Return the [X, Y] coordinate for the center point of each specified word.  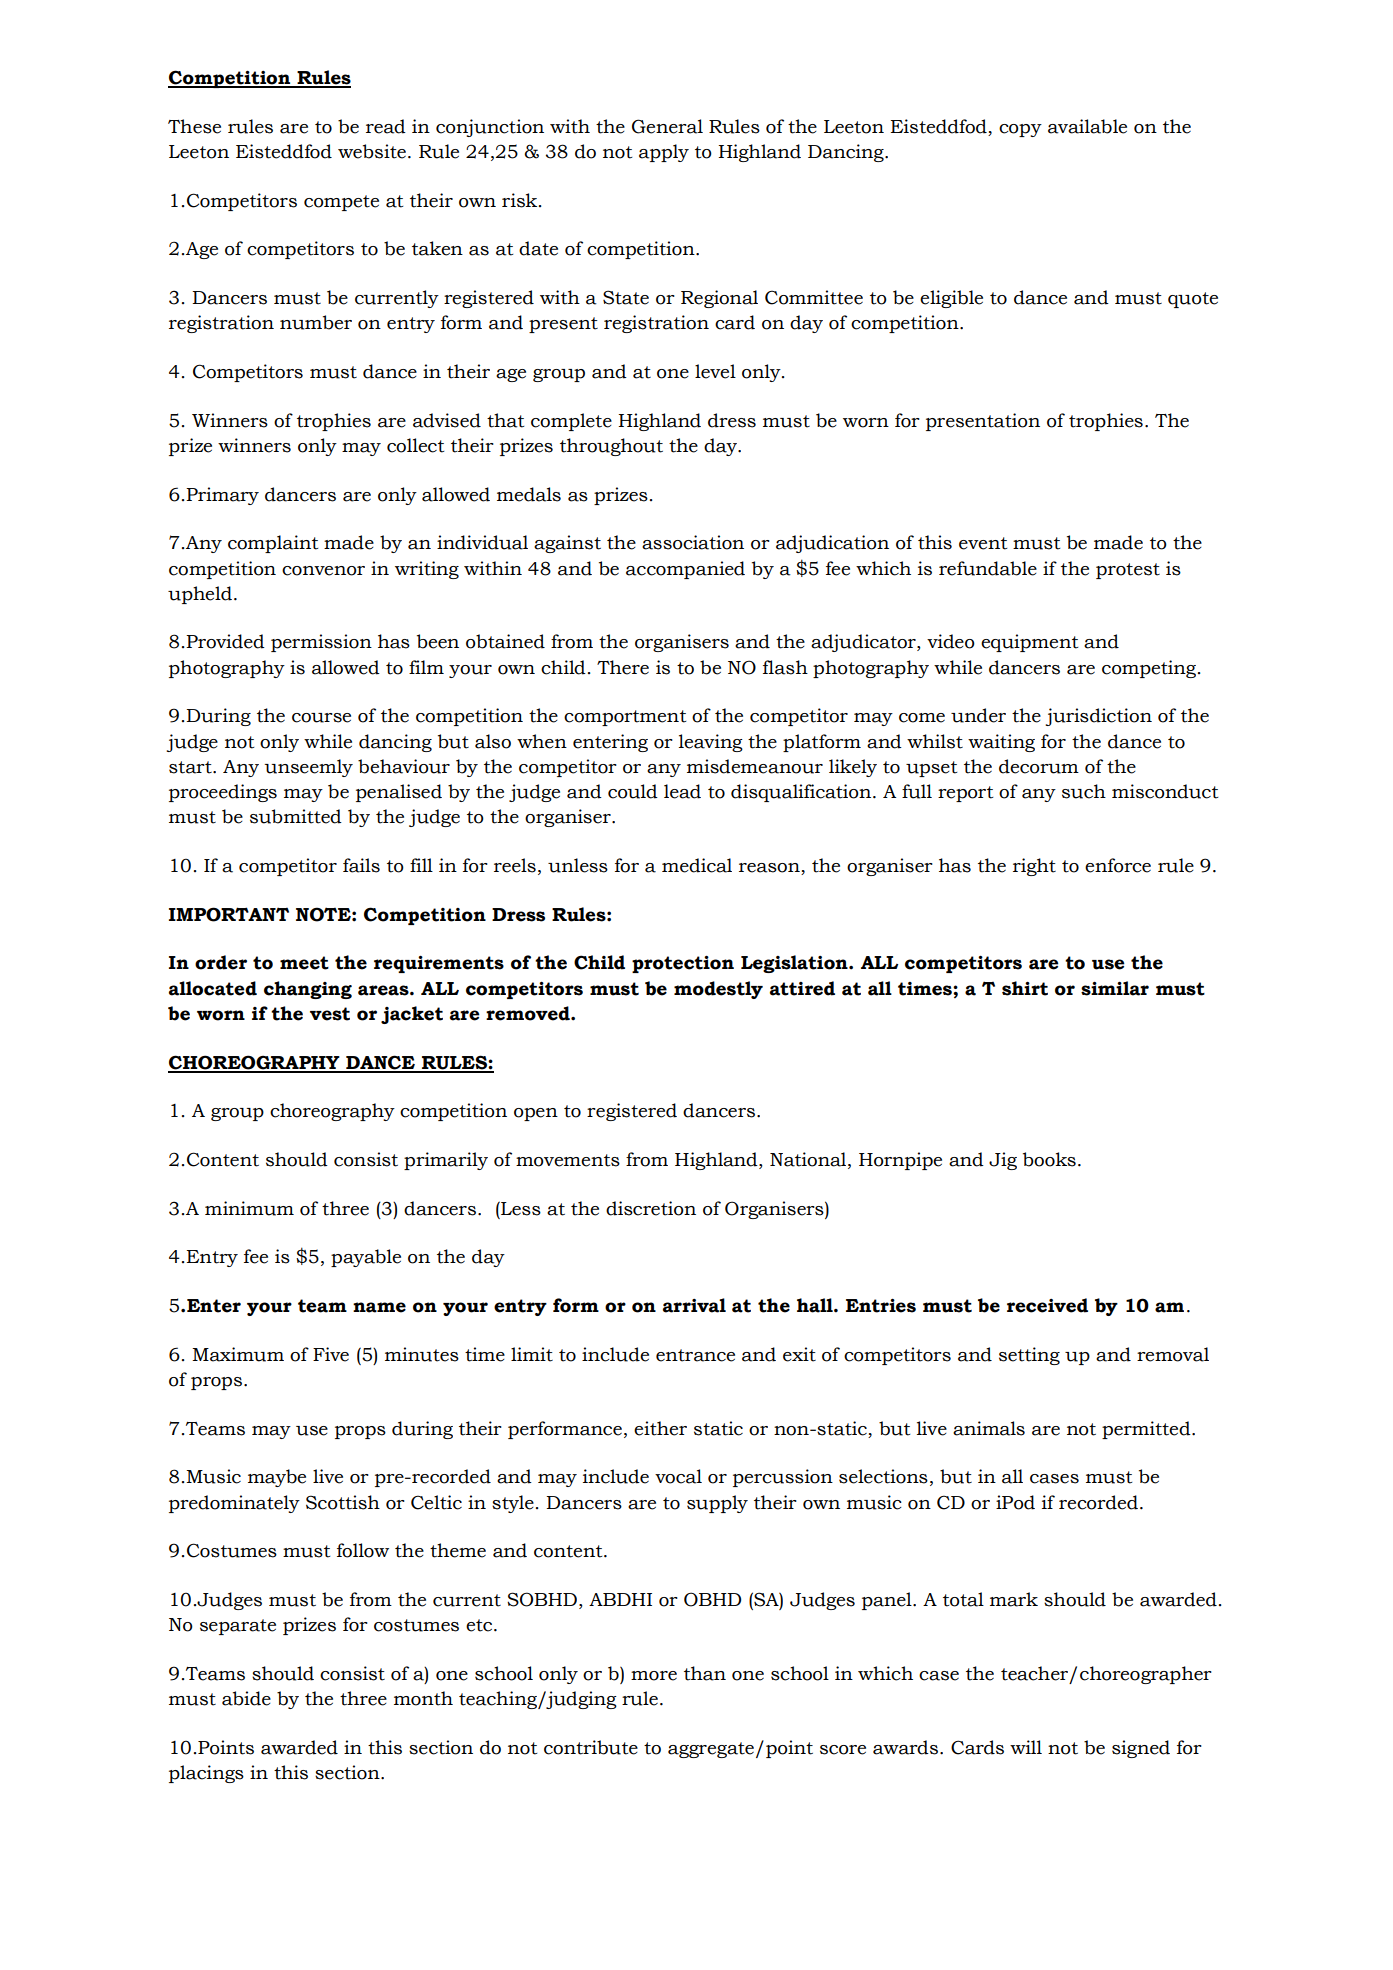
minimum [249, 1208]
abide [246, 1698]
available [1087, 126]
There [623, 667]
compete [341, 203]
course [321, 718]
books [1049, 1159]
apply [664, 153]
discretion [651, 1208]
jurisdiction [1098, 717]
